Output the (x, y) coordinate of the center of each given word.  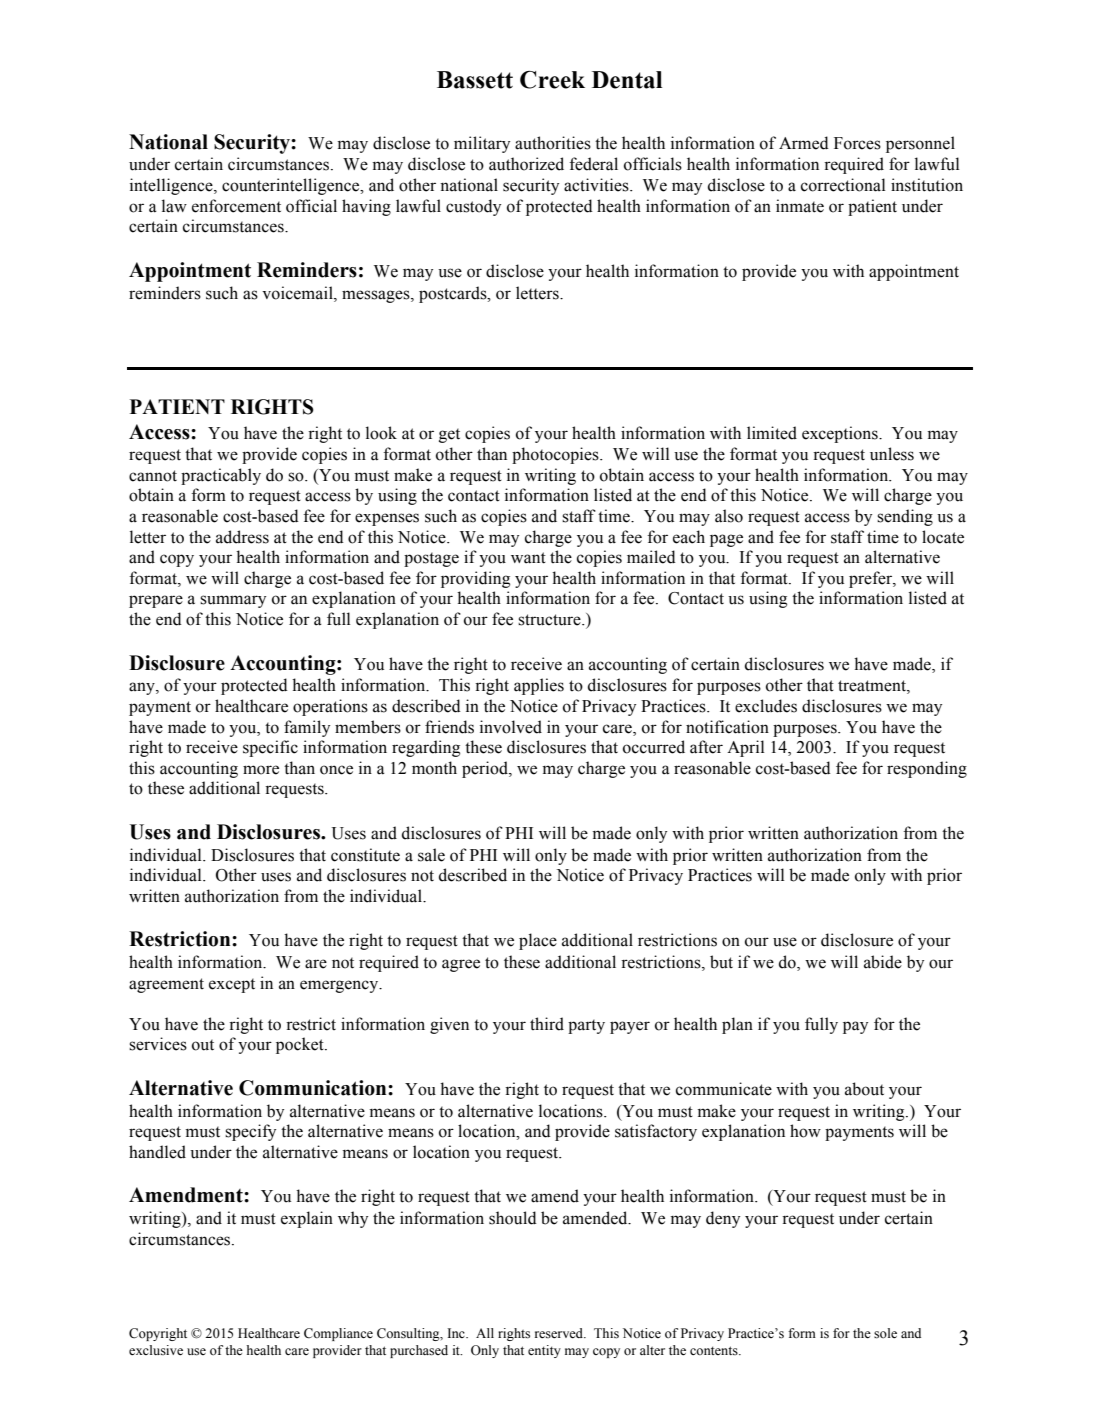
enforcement (236, 206)
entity (544, 1351)
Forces (857, 143)
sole (885, 1333)
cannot (153, 476)
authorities (553, 143)
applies (539, 686)
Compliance (338, 1334)
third (547, 1024)
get (449, 435)
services (158, 1044)
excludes (766, 706)
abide (883, 962)
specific (270, 748)
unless (892, 454)
